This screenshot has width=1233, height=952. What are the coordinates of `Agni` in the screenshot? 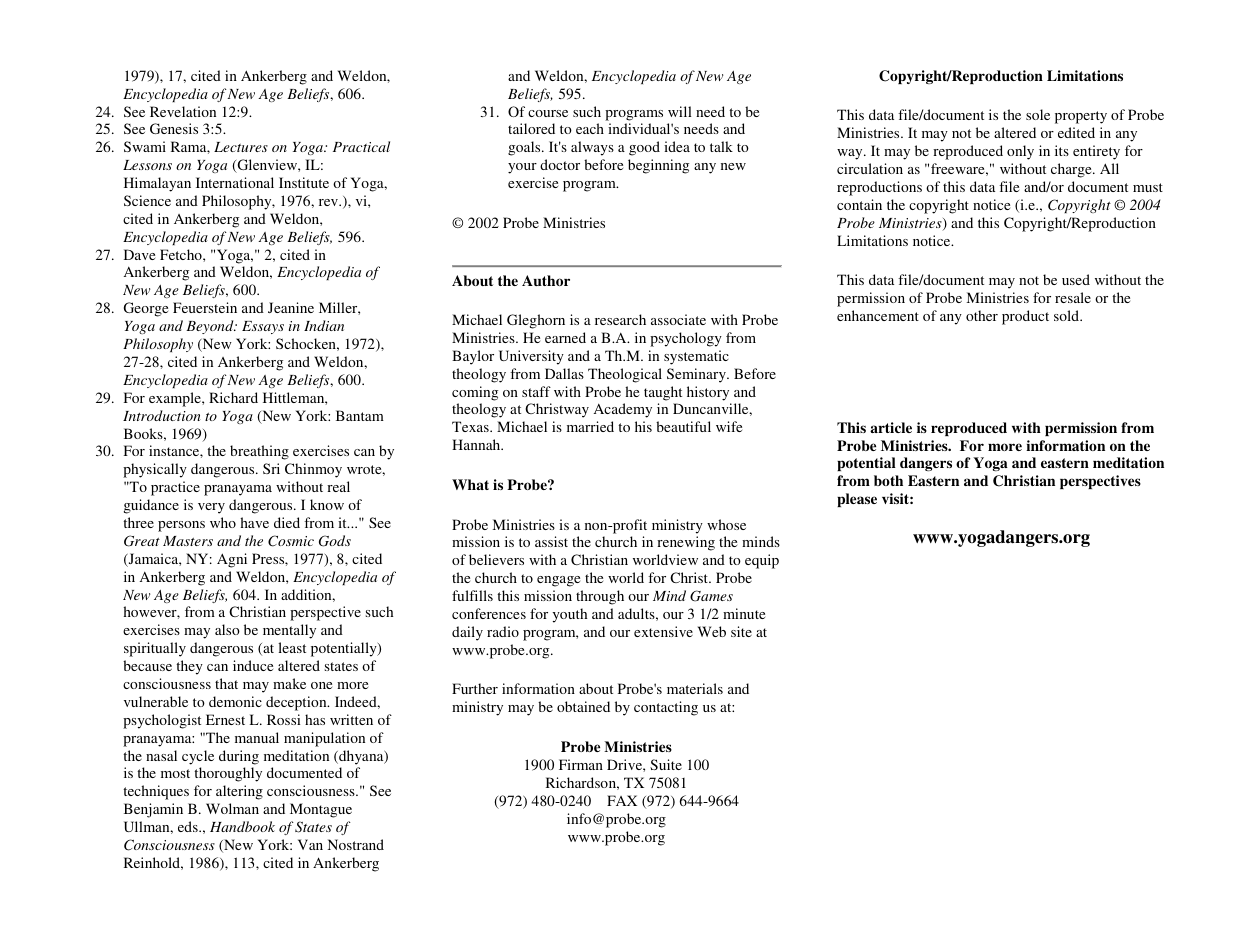 It's located at (232, 560).
